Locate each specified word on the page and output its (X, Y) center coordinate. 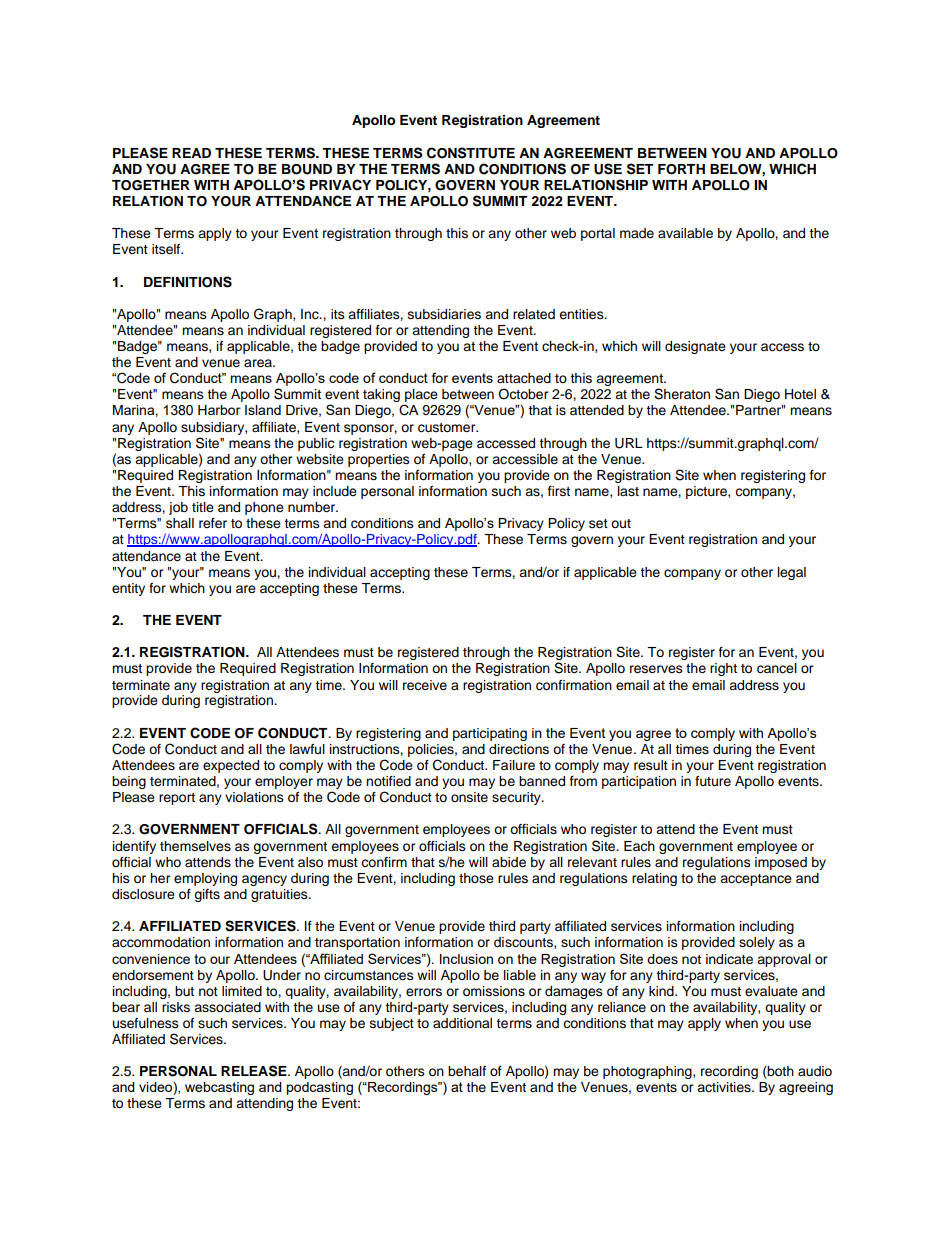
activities (725, 1087)
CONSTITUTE (471, 153)
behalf (467, 1071)
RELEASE (255, 1071)
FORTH (681, 169)
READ (191, 153)
